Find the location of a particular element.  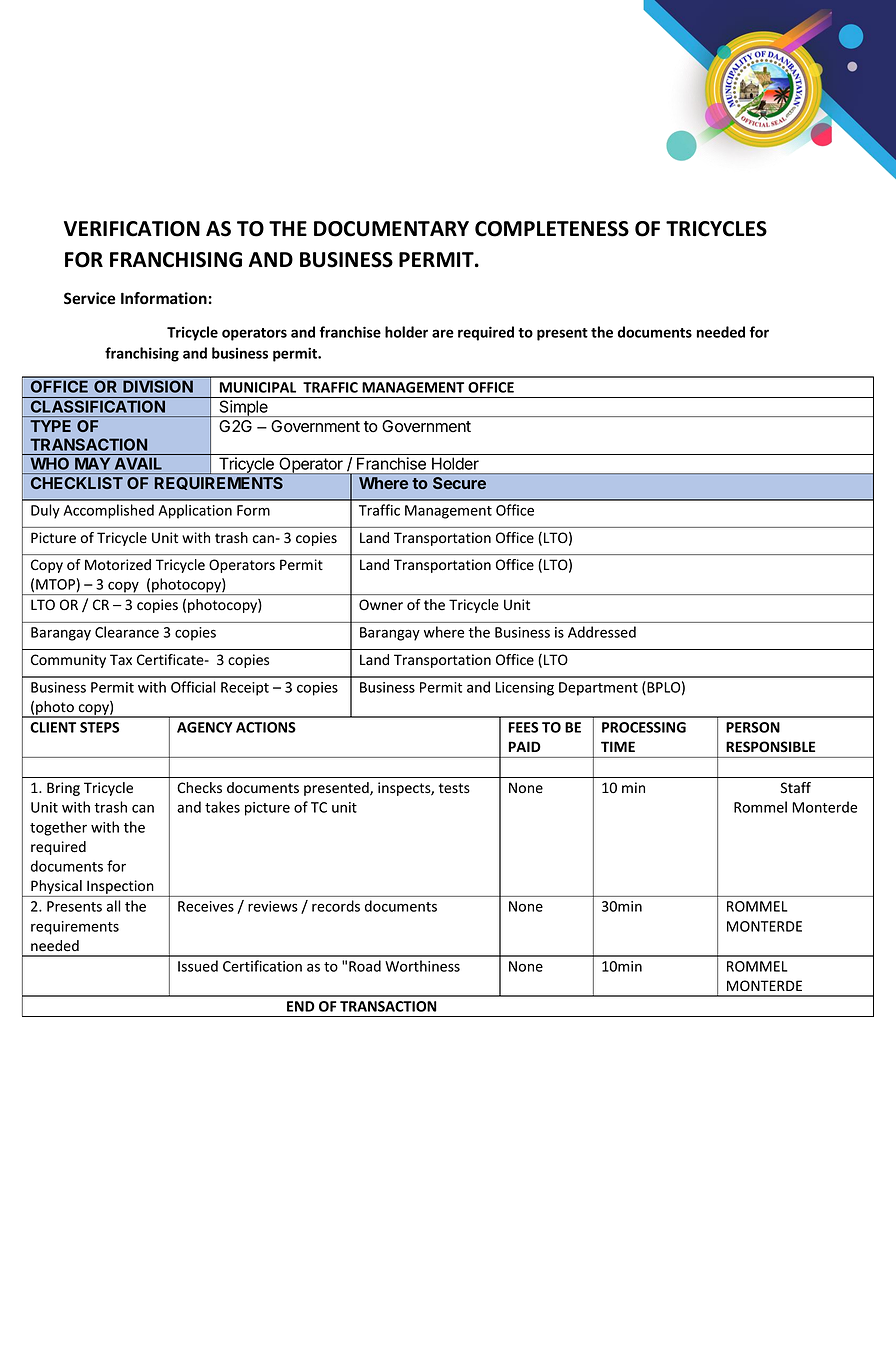

Worthiness is located at coordinates (422, 966).
